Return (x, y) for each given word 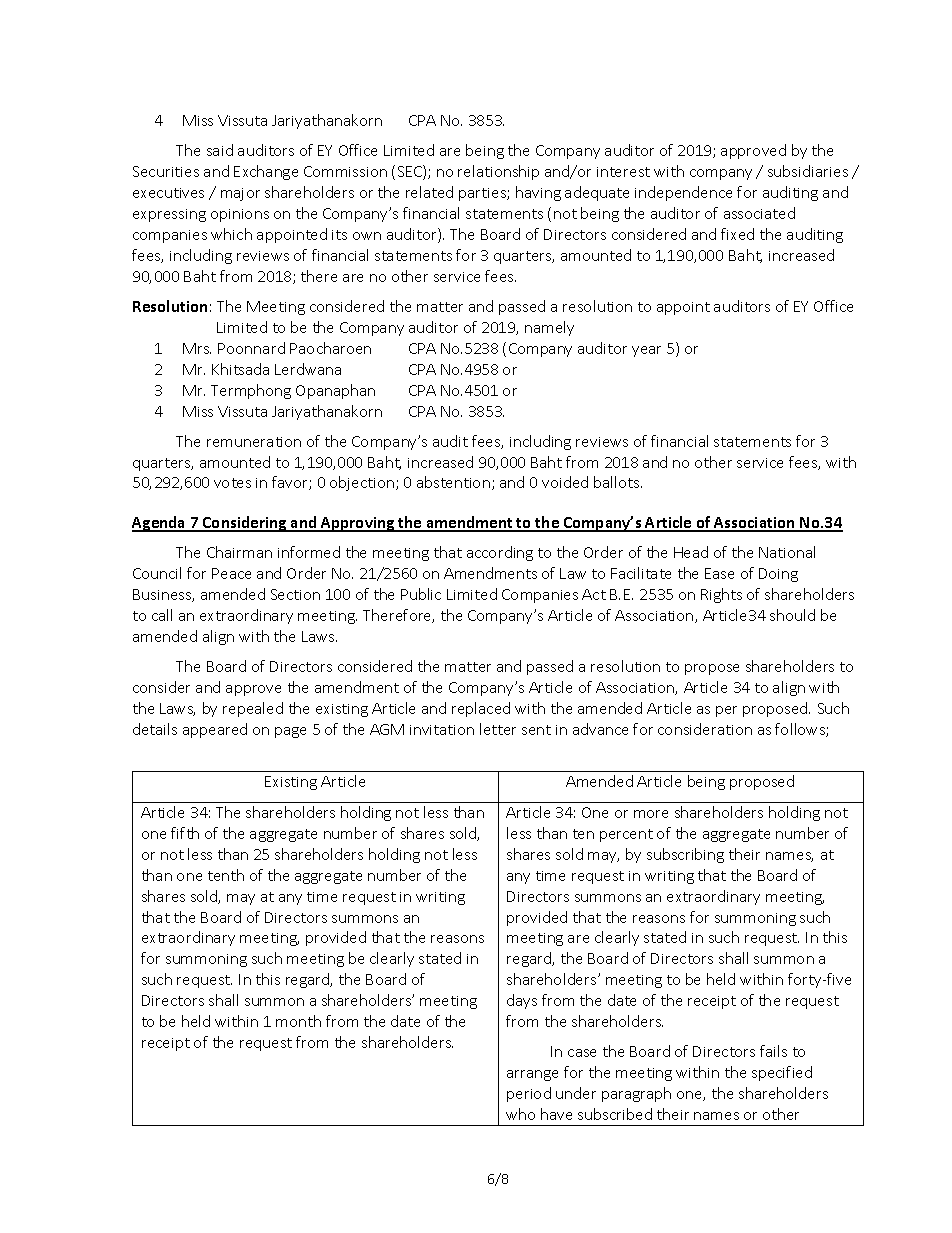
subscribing (685, 855)
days (522, 1001)
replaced (481, 709)
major (240, 194)
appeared (215, 730)
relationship (498, 172)
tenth (226, 875)
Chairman (239, 552)
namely (549, 328)
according (500, 553)
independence (683, 193)
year (646, 351)
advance (600, 729)
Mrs (197, 348)
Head (691, 552)
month (298, 1021)
